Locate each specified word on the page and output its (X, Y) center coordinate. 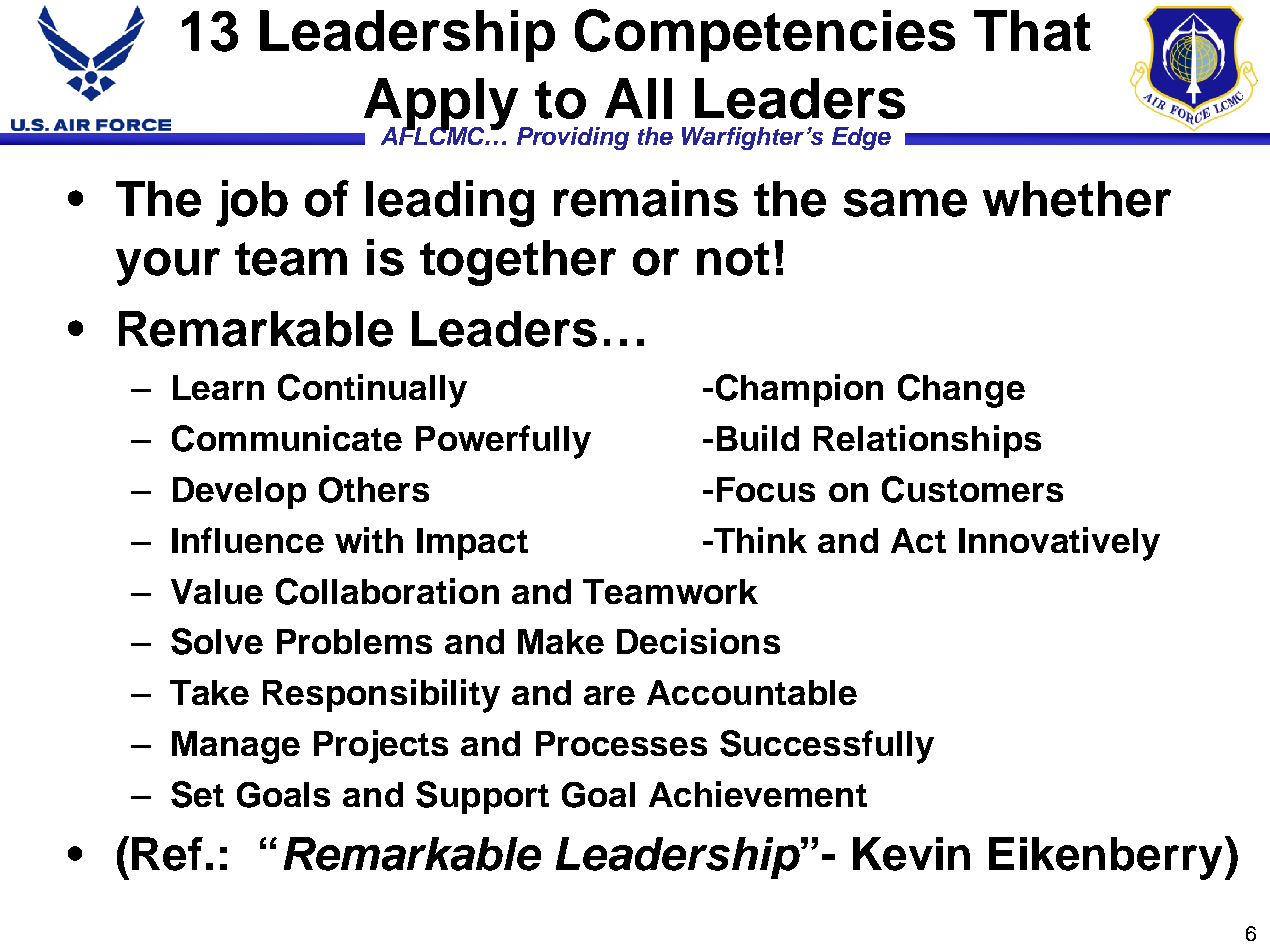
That (1032, 30)
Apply (442, 105)
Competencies (765, 35)
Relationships (927, 441)
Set (197, 794)
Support (482, 797)
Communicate (287, 438)
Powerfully (503, 442)
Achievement (758, 794)
